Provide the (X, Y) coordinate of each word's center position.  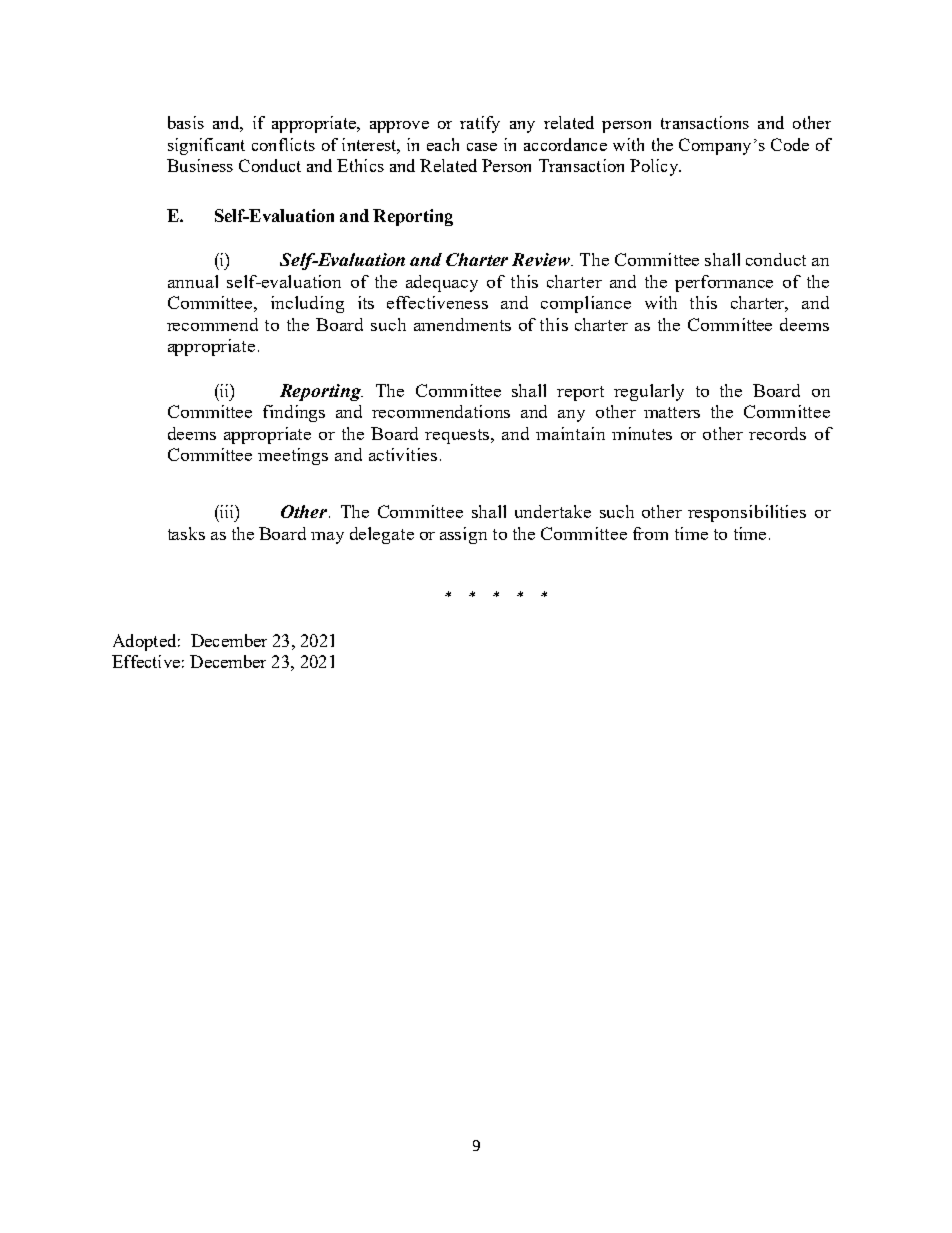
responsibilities (747, 513)
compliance (586, 304)
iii (227, 511)
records (777, 433)
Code (790, 144)
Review (542, 259)
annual (193, 281)
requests (458, 436)
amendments (462, 324)
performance (724, 283)
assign (463, 535)
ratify (480, 124)
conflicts (283, 144)
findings (294, 413)
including (307, 304)
